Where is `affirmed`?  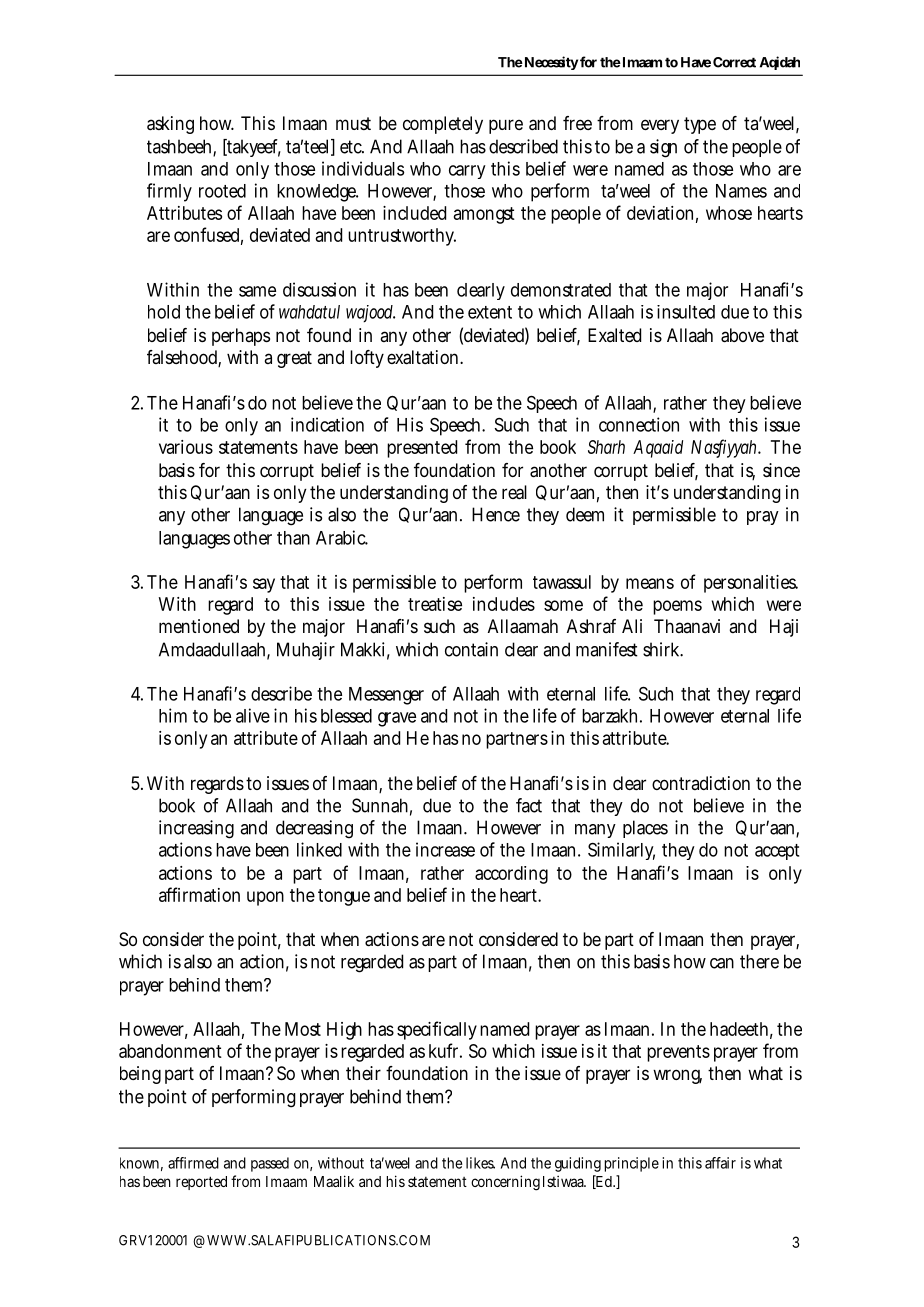
affirmed is located at coordinates (193, 1163).
